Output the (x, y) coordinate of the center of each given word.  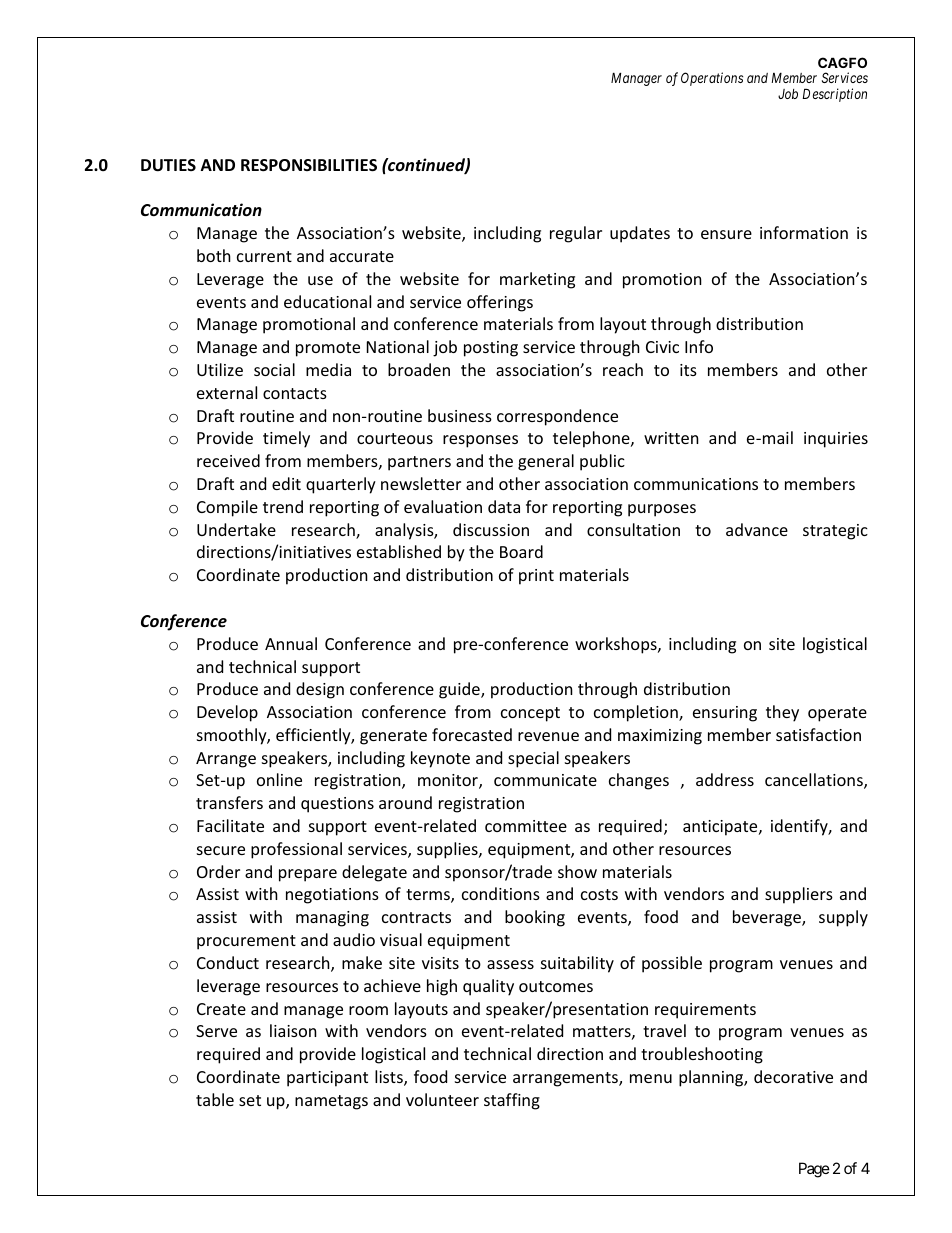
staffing (512, 1101)
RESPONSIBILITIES (309, 165)
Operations (712, 79)
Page (814, 1170)
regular (576, 234)
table (215, 1099)
